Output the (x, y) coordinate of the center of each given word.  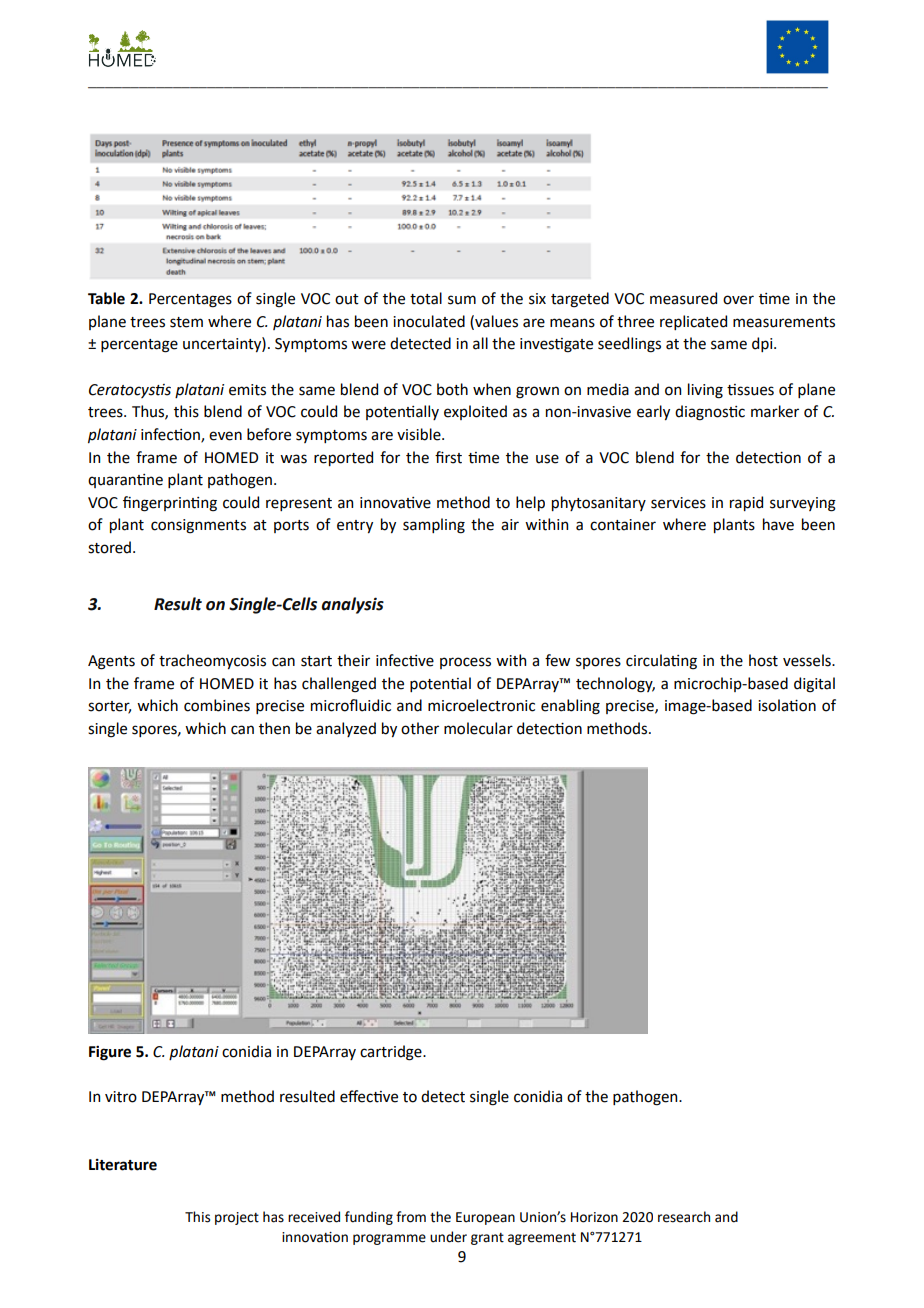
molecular (478, 728)
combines (217, 705)
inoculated (429, 321)
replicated (693, 322)
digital (814, 685)
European (485, 1218)
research (684, 1217)
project (237, 1218)
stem (186, 322)
